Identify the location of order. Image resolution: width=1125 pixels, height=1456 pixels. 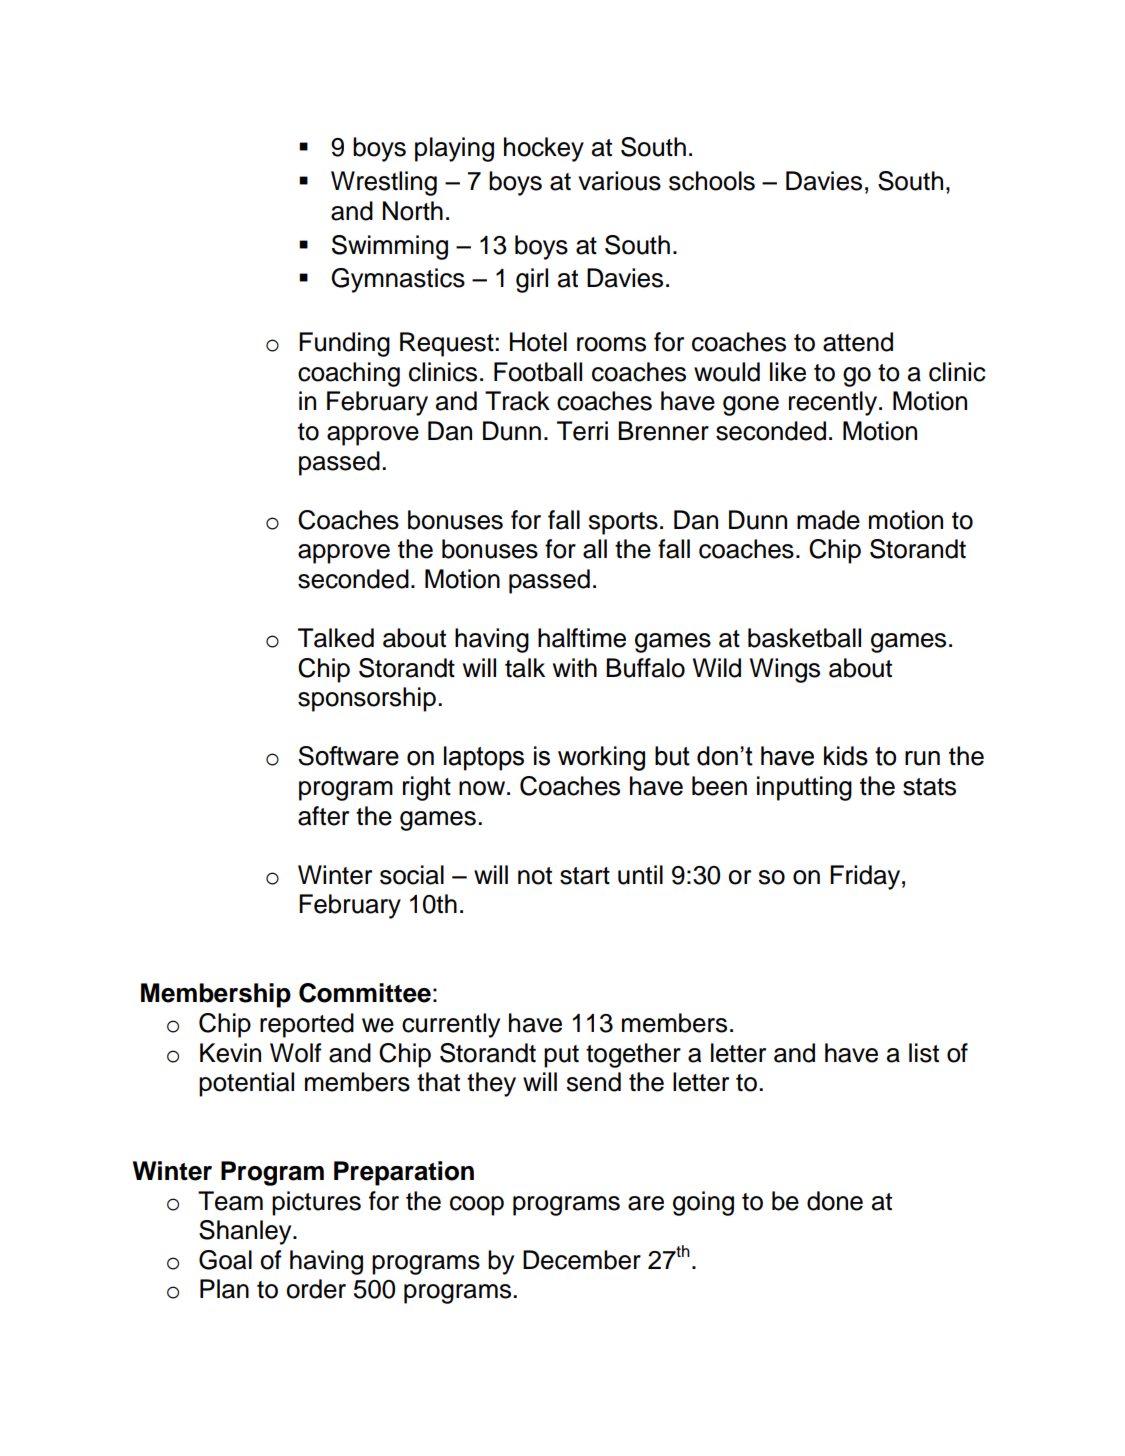
(316, 1289).
